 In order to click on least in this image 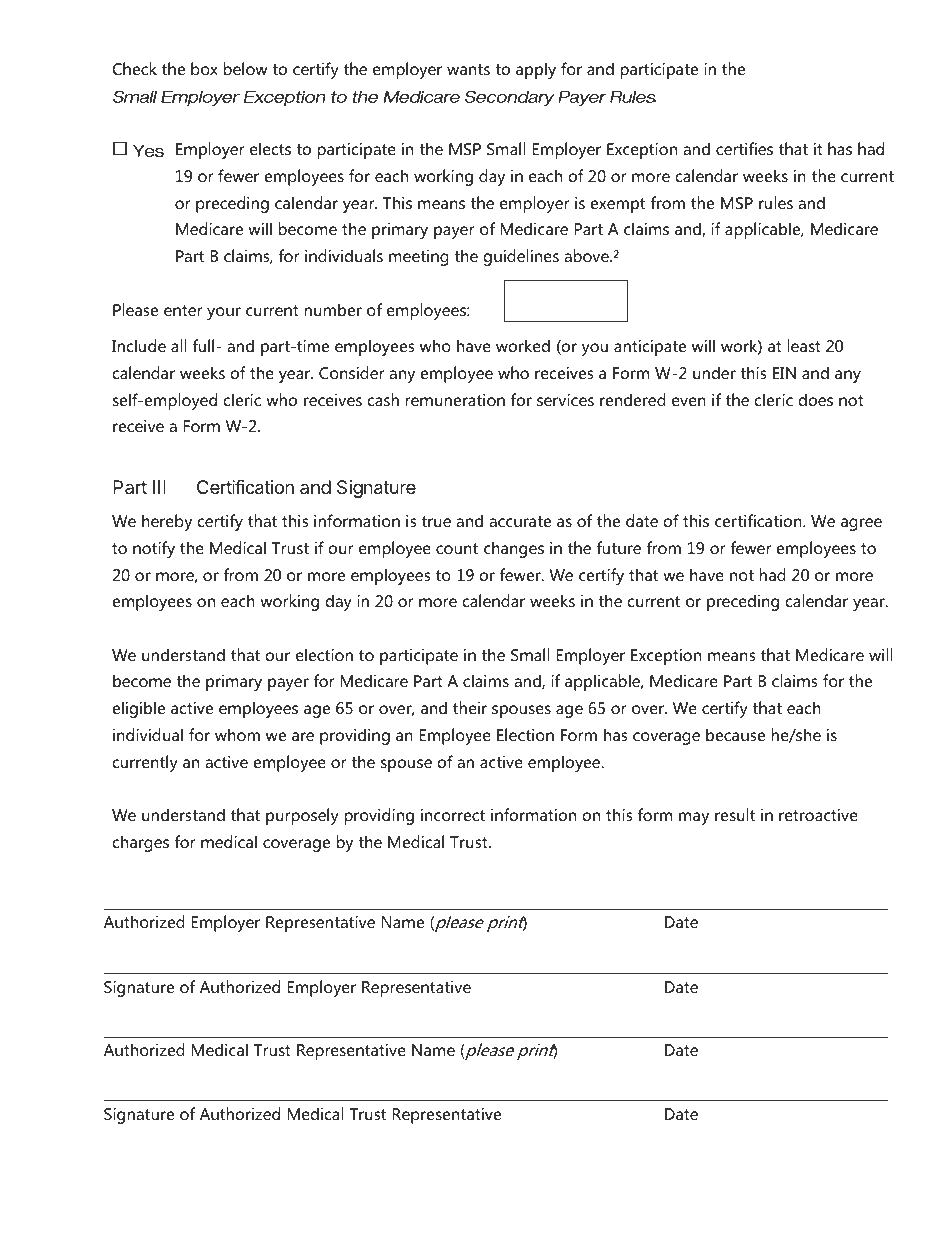, I will do `click(804, 345)`.
